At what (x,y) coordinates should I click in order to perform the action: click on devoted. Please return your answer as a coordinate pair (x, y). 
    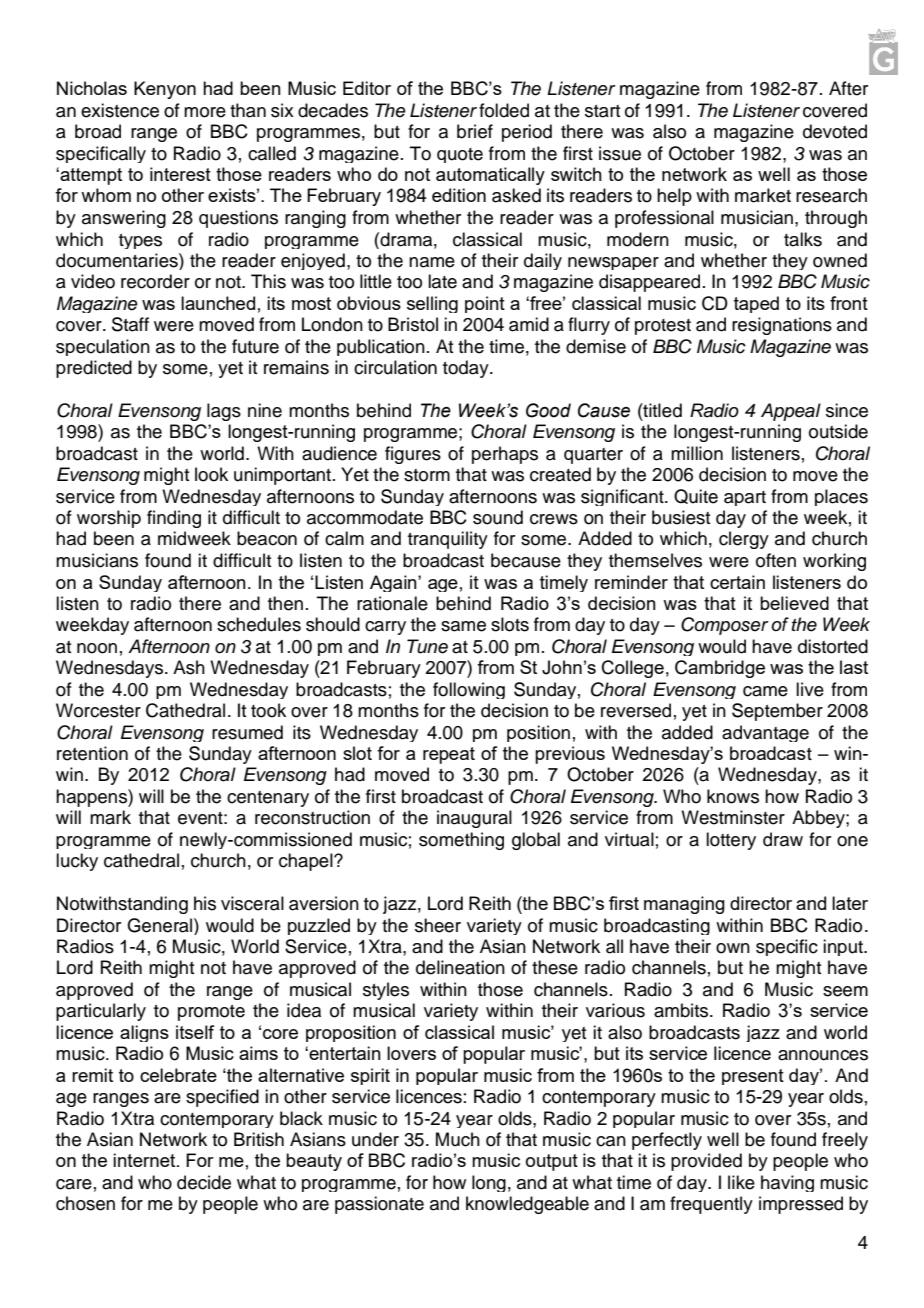
    Looking at the image, I should click on (835, 131).
